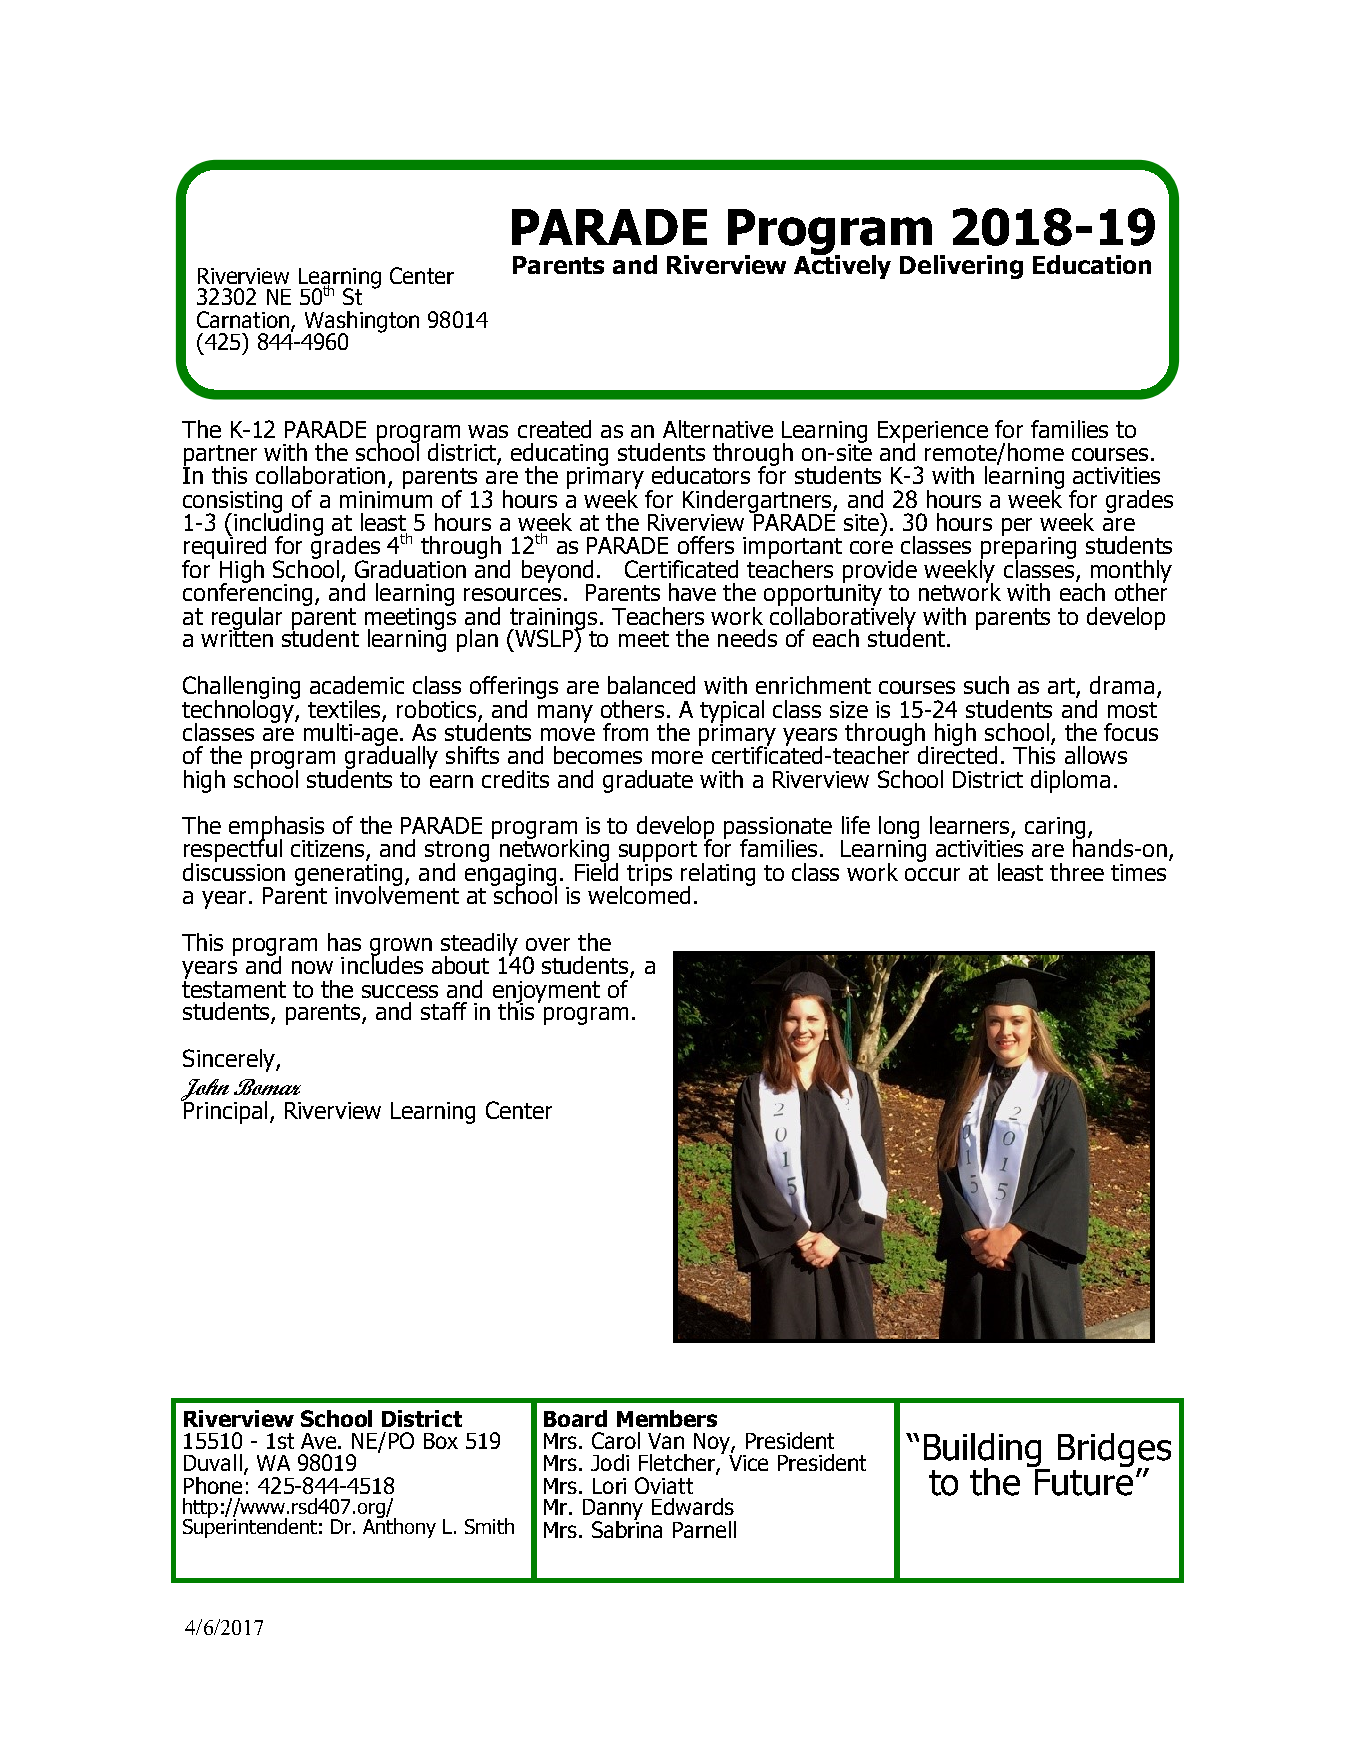 This screenshot has height=1758, width=1359. I want to click on Principal, so click(224, 1111).
